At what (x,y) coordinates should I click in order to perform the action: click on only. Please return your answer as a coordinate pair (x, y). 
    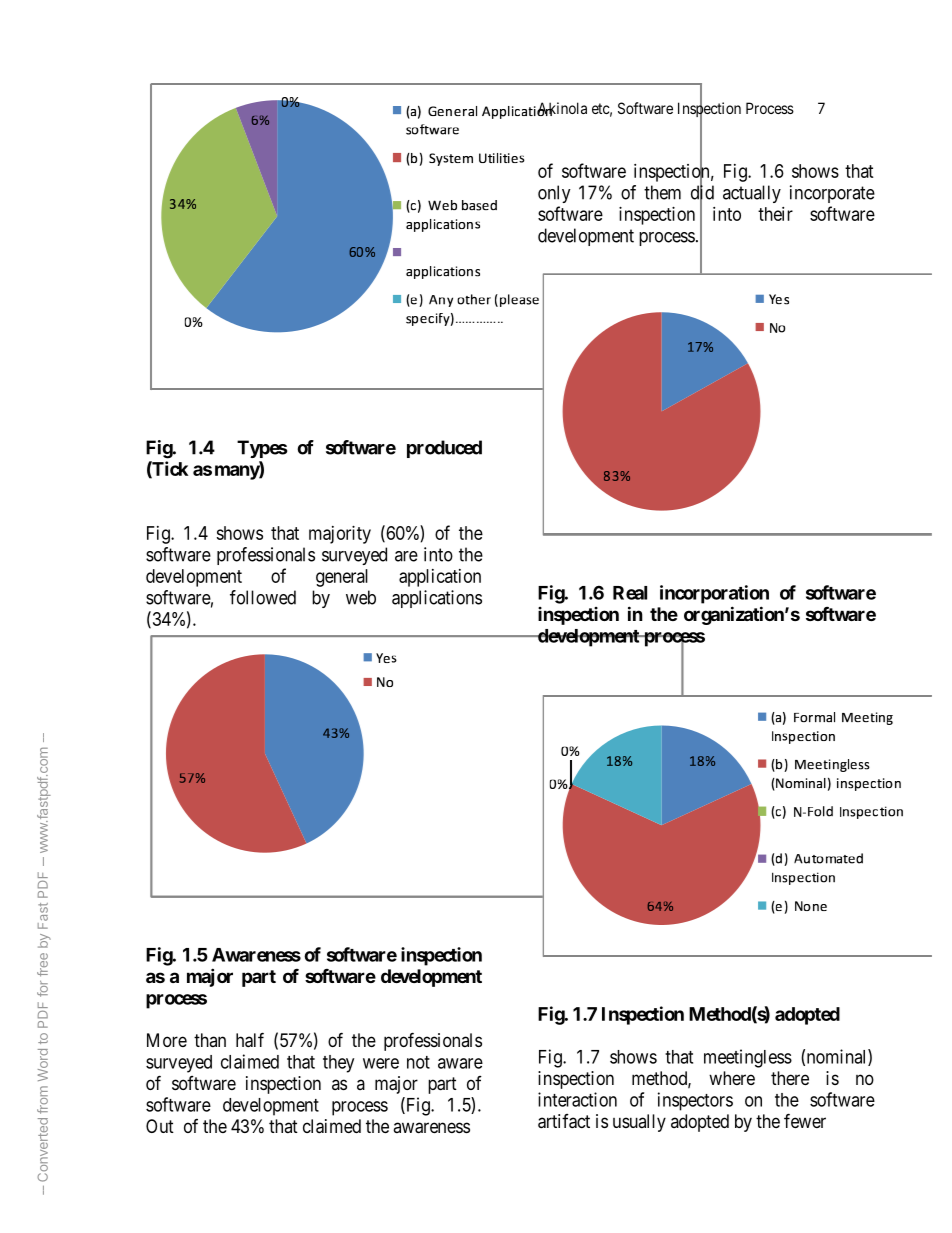
    Looking at the image, I should click on (554, 194).
